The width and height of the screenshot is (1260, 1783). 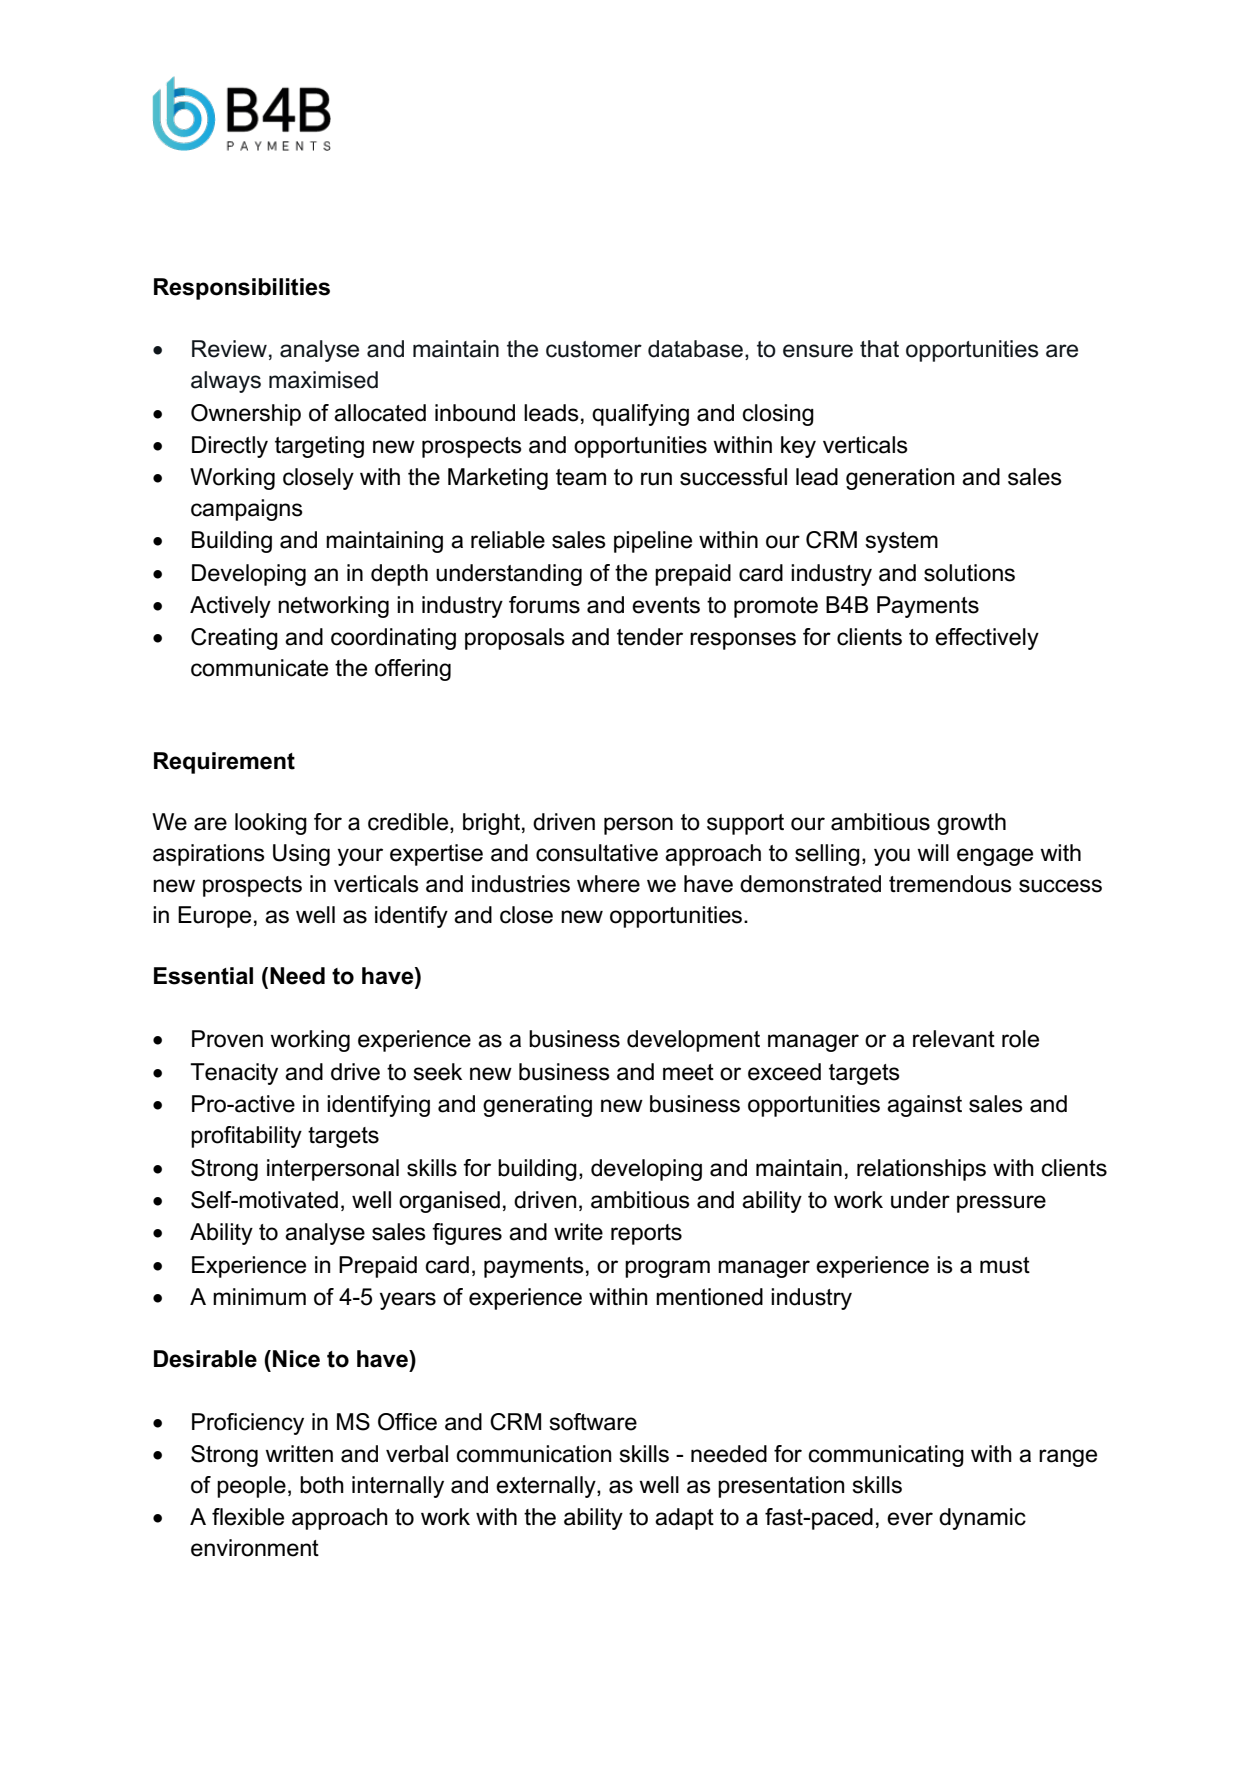 What do you see at coordinates (323, 380) in the screenshot?
I see `maximised` at bounding box center [323, 380].
